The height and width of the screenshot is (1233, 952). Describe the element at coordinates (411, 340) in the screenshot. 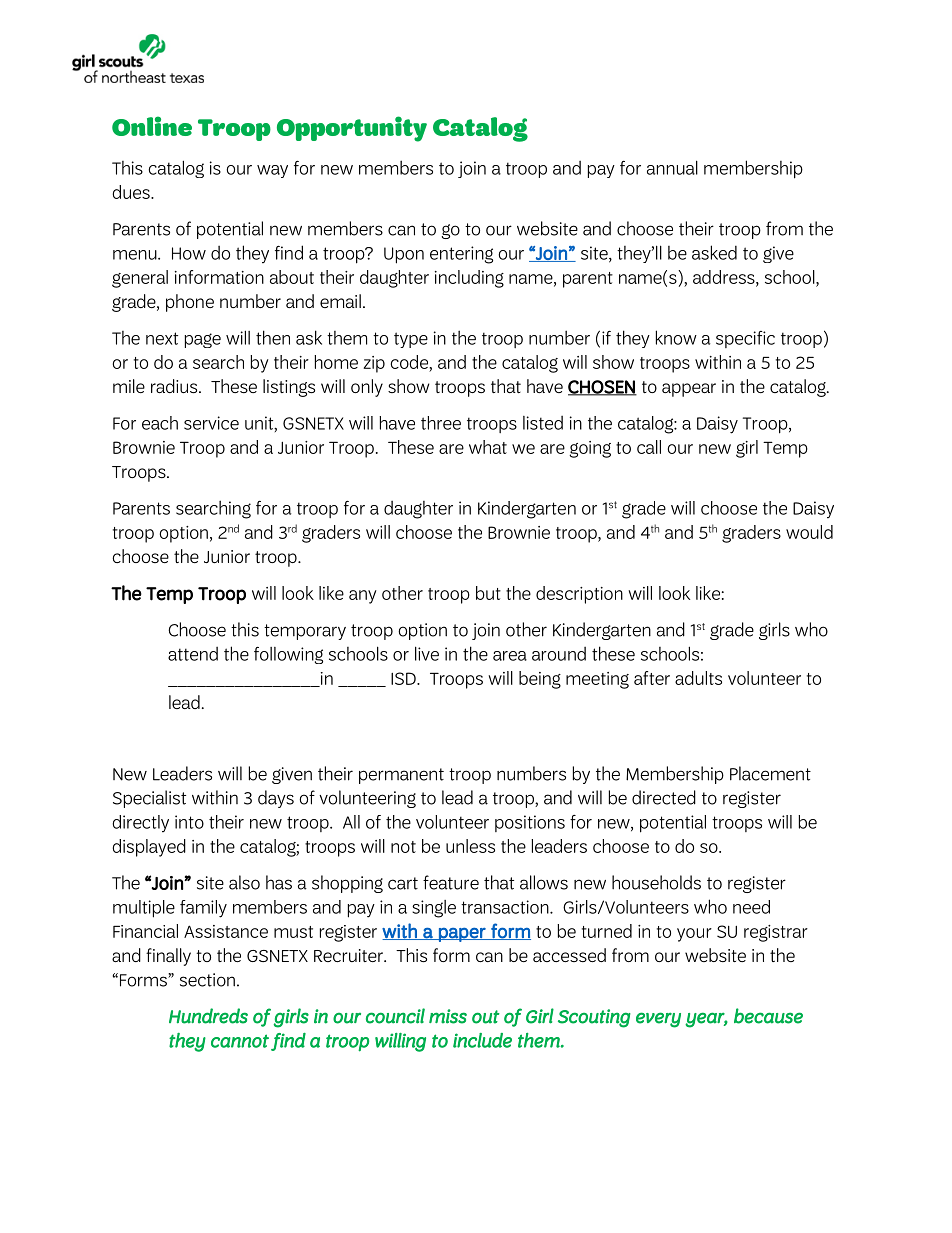

I see `type` at that location.
